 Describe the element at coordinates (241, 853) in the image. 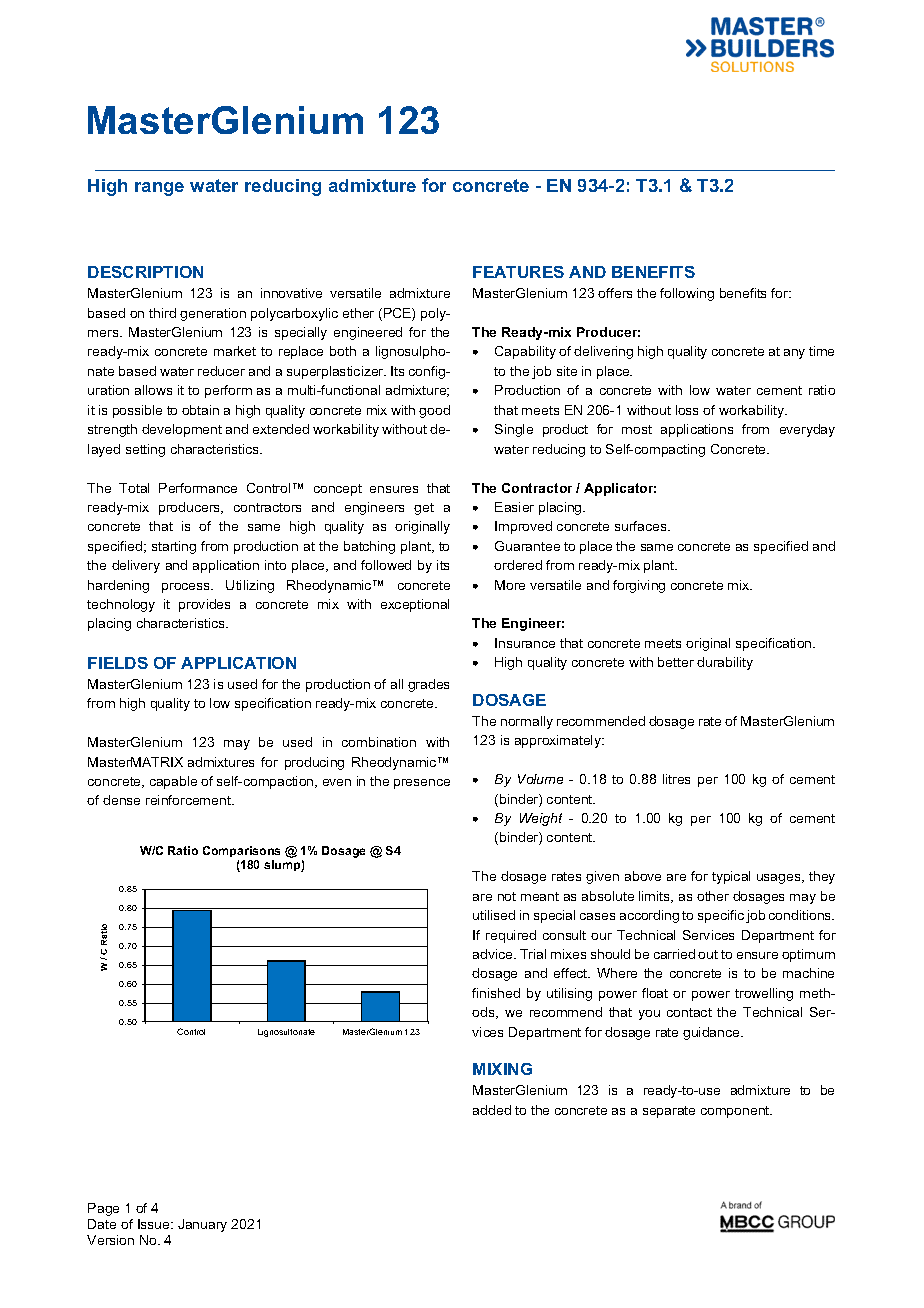

I see `Comparisons` at that location.
